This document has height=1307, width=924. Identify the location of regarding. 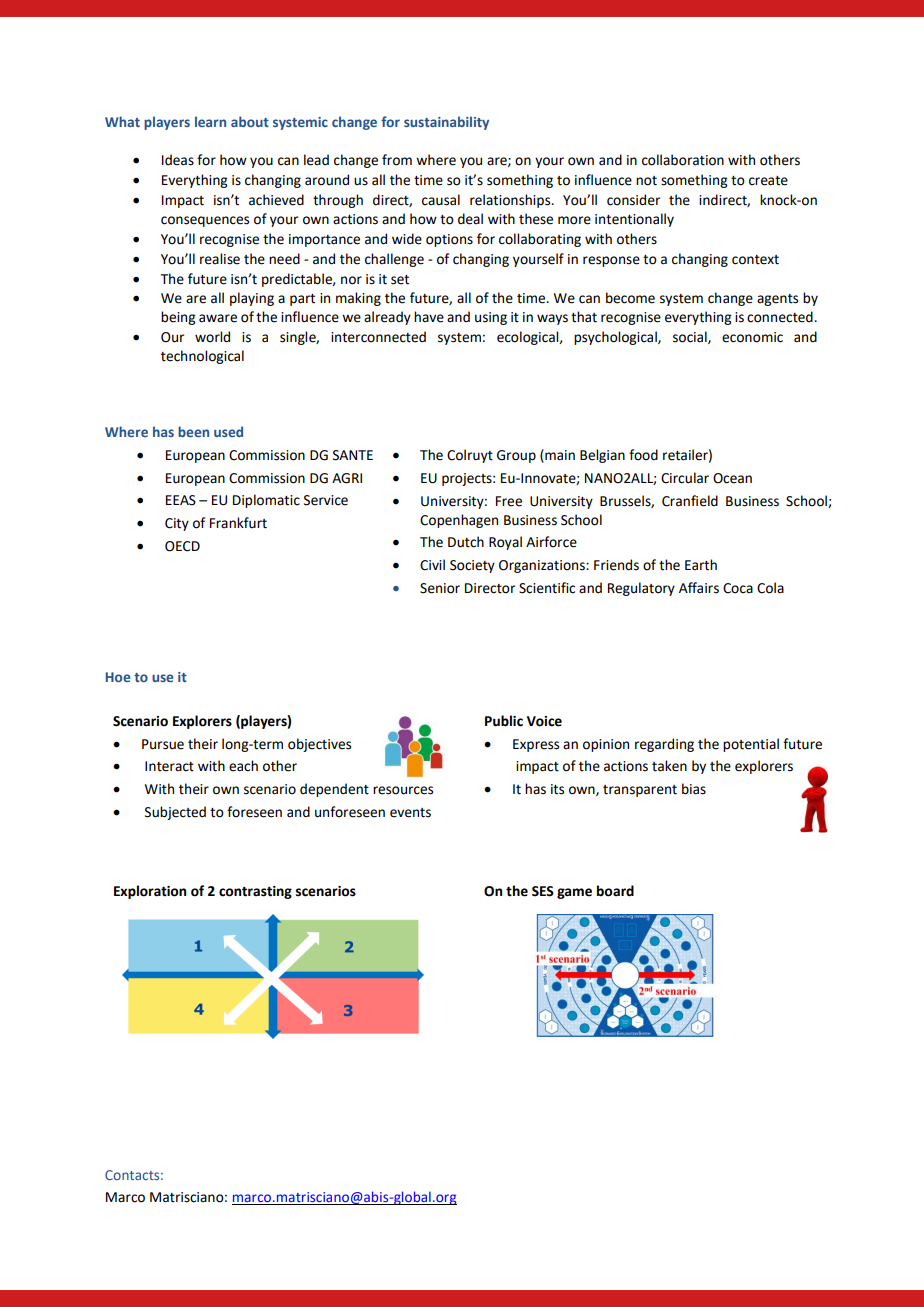
(664, 745).
